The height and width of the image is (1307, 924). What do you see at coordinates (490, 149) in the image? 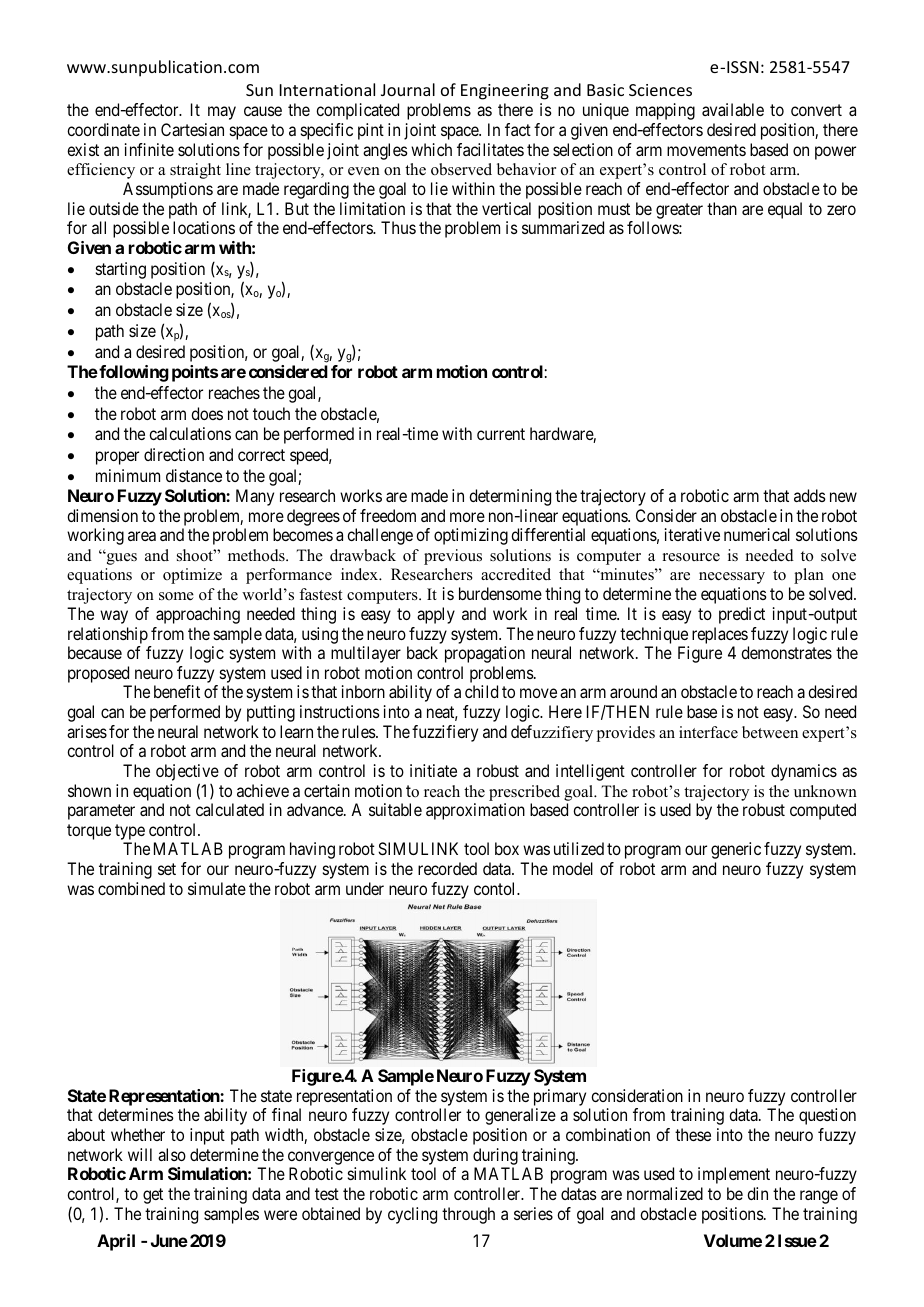
I see `facilitates` at bounding box center [490, 149].
